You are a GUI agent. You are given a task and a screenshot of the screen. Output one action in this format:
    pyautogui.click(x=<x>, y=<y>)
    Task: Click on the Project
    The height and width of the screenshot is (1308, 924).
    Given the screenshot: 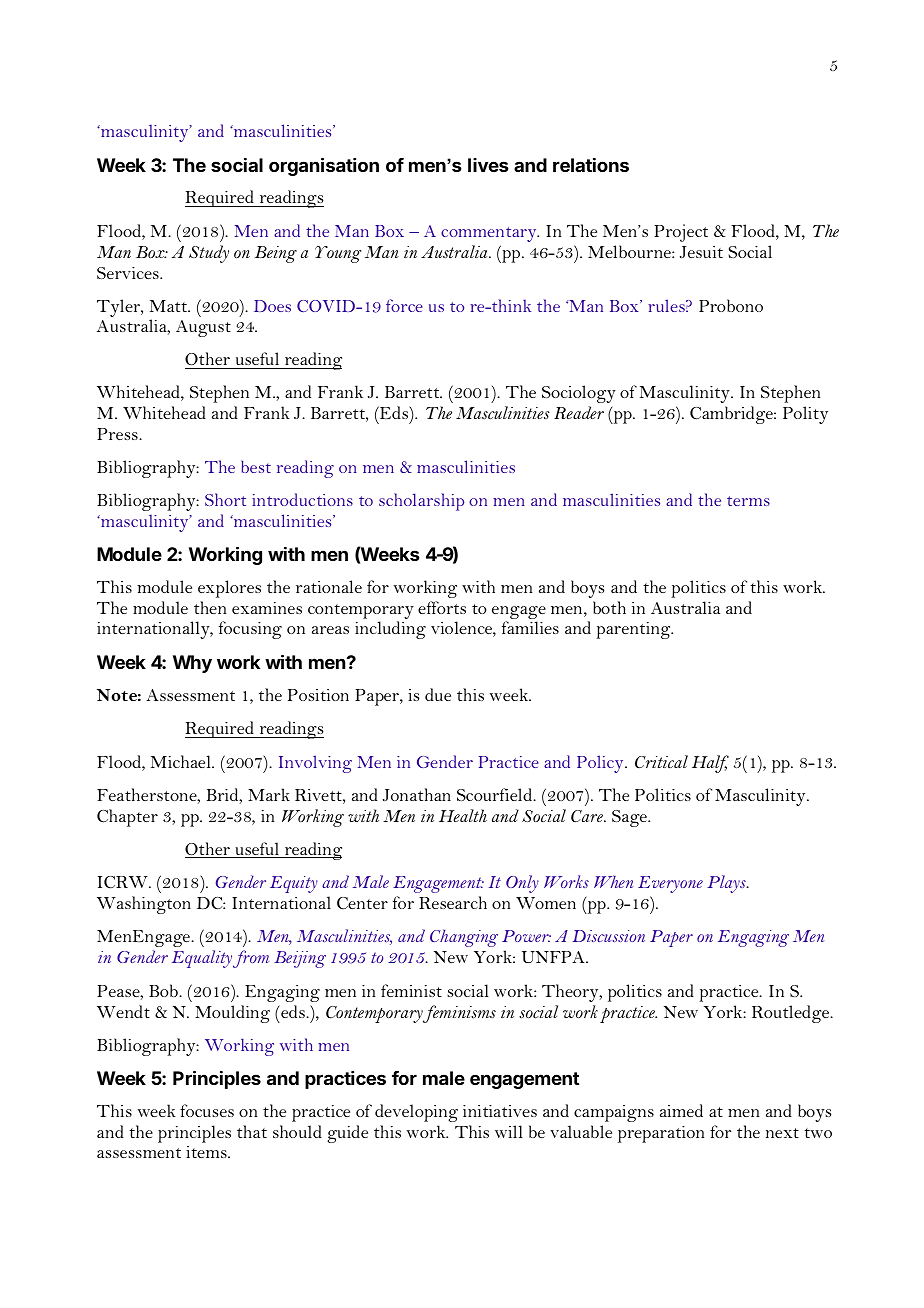 What is the action you would take?
    pyautogui.click(x=681, y=233)
